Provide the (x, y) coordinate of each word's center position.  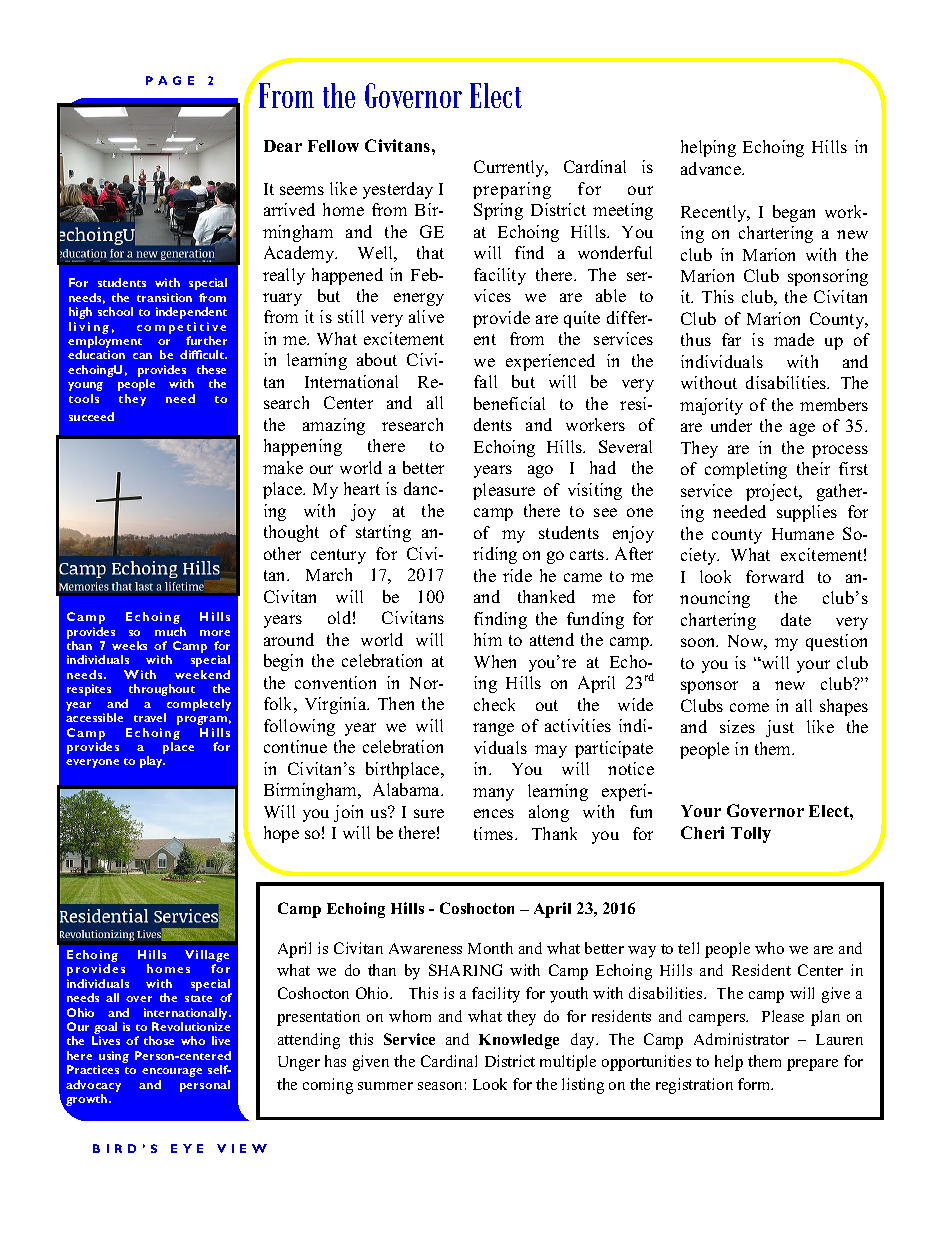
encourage (172, 1072)
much (170, 631)
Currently (511, 168)
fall (485, 381)
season (440, 1086)
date (796, 619)
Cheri (702, 832)
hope (281, 834)
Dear (283, 146)
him (488, 639)
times (495, 833)
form (755, 1084)
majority (711, 406)
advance (712, 168)
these (211, 369)
